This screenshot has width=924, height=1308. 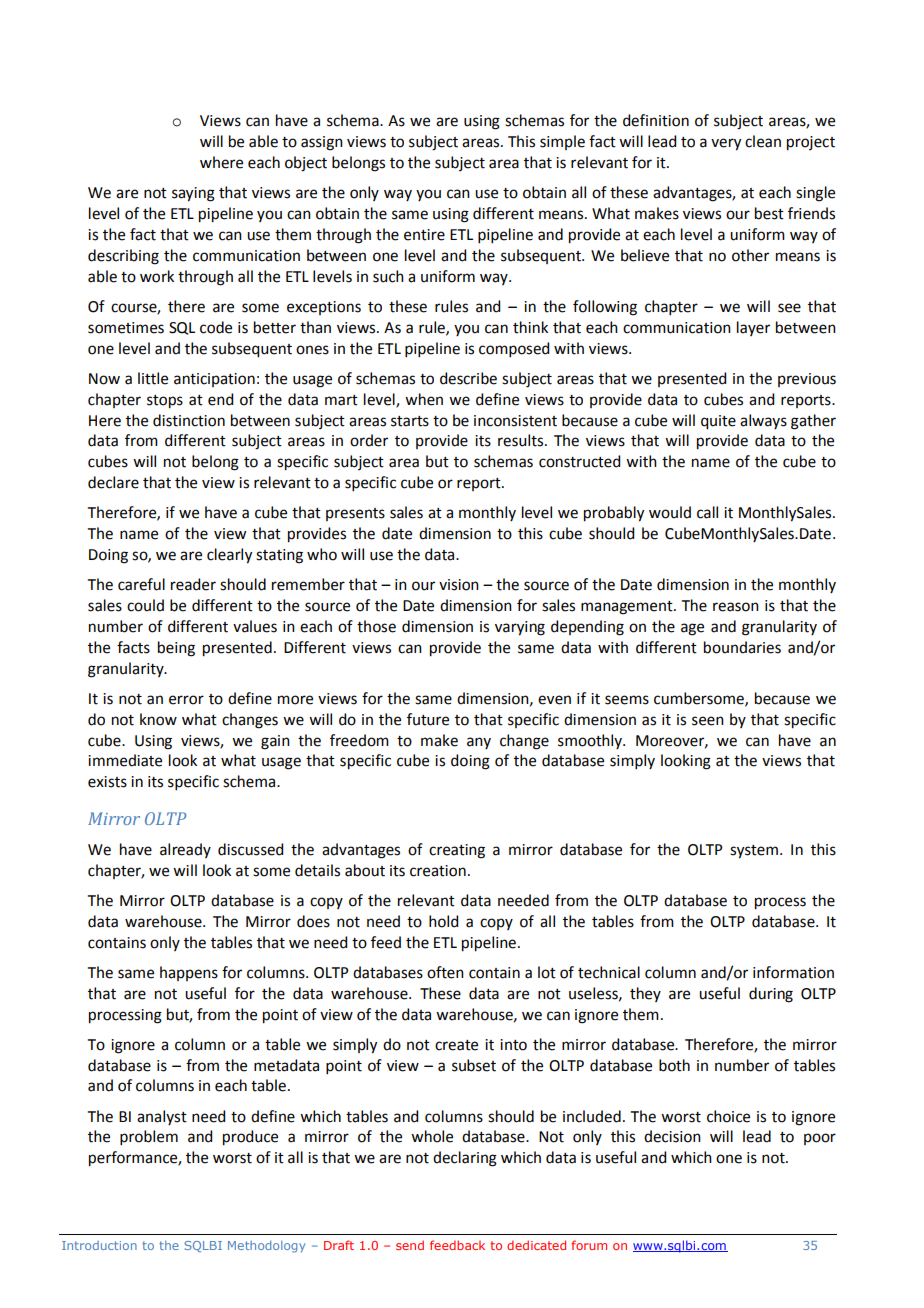 I want to click on simple, so click(x=562, y=142).
